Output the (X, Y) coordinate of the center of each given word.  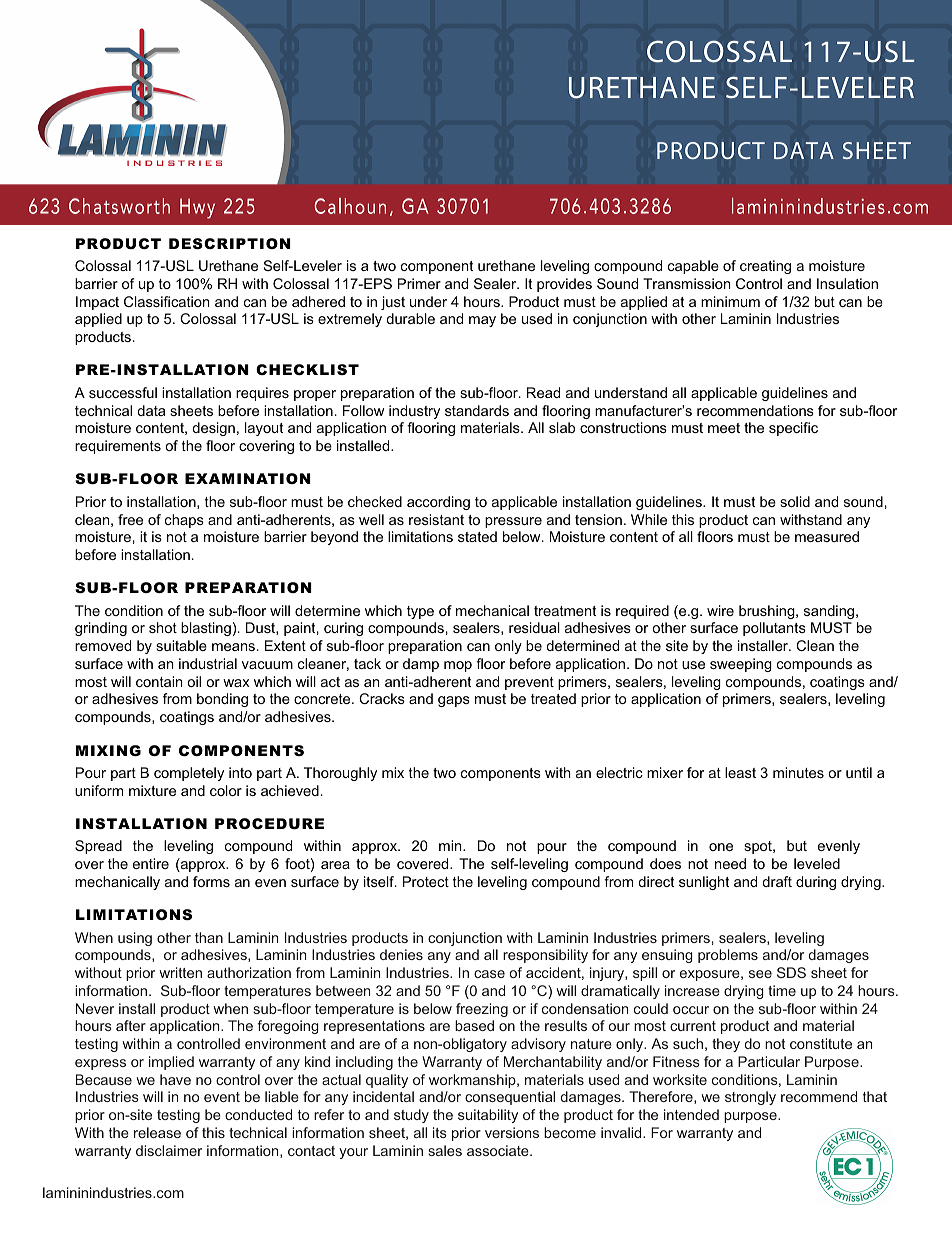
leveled (817, 863)
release (157, 1132)
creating (765, 267)
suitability (488, 1116)
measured (827, 536)
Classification (167, 301)
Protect (426, 881)
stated (477, 536)
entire (151, 863)
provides (564, 285)
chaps (184, 521)
